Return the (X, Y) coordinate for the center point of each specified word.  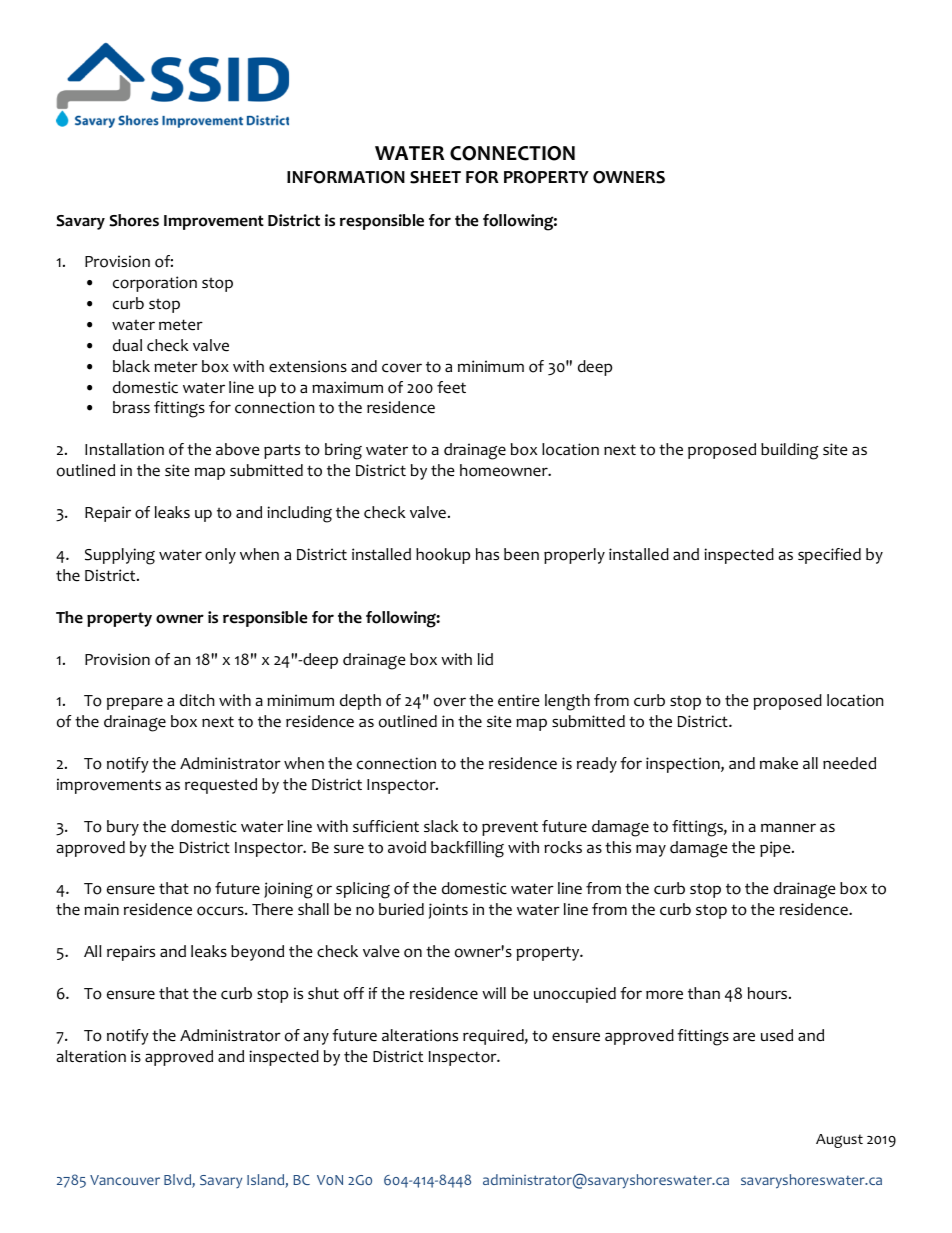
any (316, 1038)
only (220, 556)
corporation (155, 284)
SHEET (435, 177)
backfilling (467, 849)
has (487, 554)
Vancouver (125, 1180)
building (789, 451)
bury (123, 828)
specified (829, 556)
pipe (776, 849)
